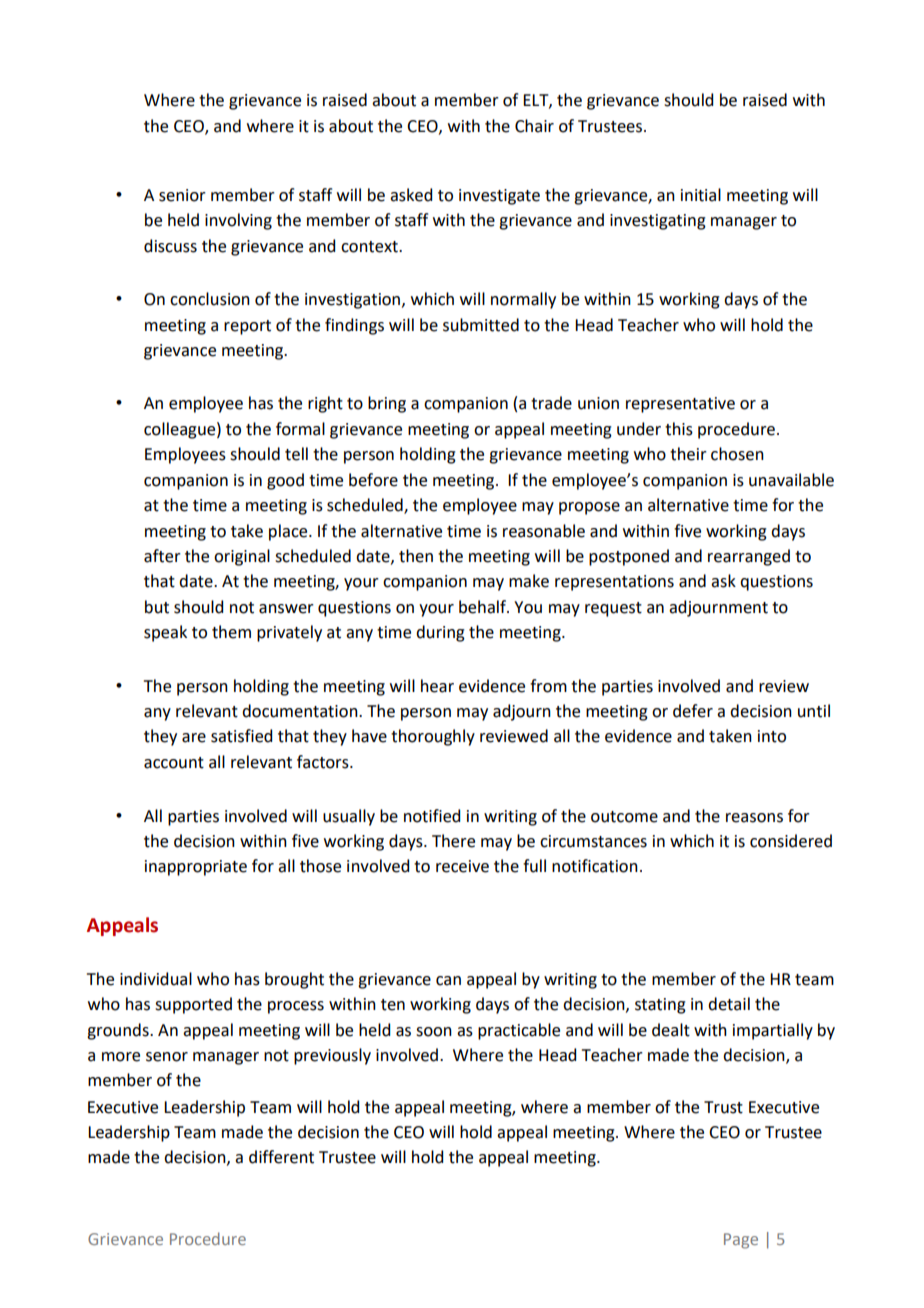 Image resolution: width=924 pixels, height=1308 pixels. What do you see at coordinates (281, 1157) in the image?
I see `different` at bounding box center [281, 1157].
